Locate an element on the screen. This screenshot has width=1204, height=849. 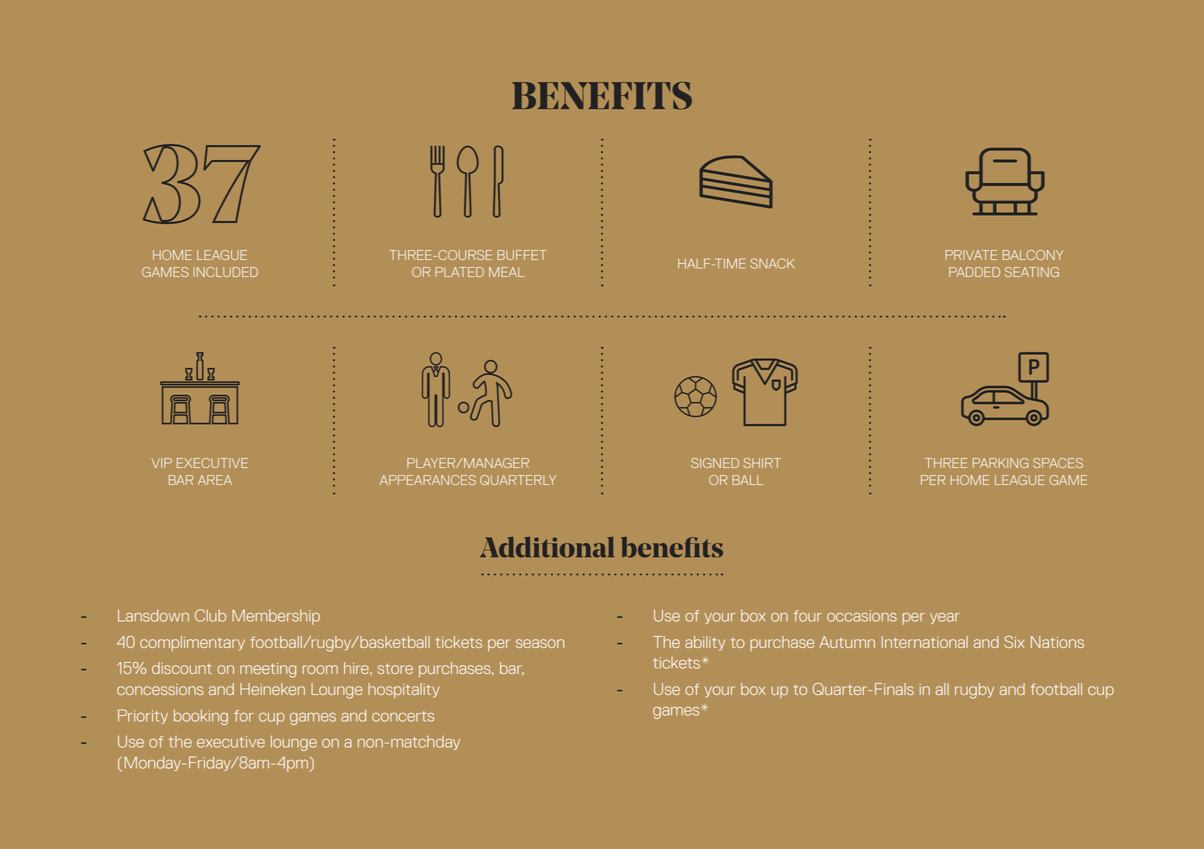
PADDED is located at coordinates (974, 272).
